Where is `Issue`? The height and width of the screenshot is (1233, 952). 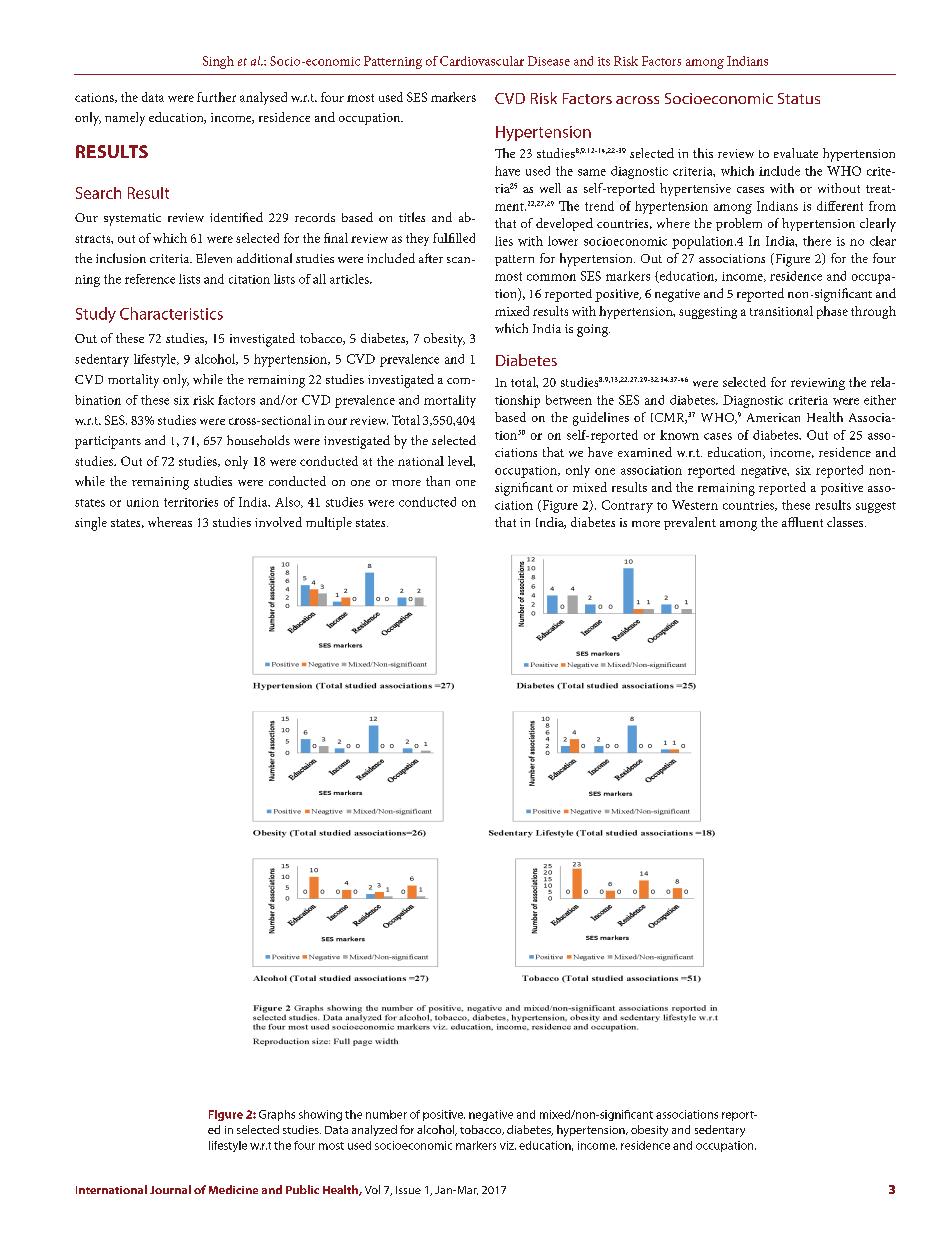
Issue is located at coordinates (408, 1190).
